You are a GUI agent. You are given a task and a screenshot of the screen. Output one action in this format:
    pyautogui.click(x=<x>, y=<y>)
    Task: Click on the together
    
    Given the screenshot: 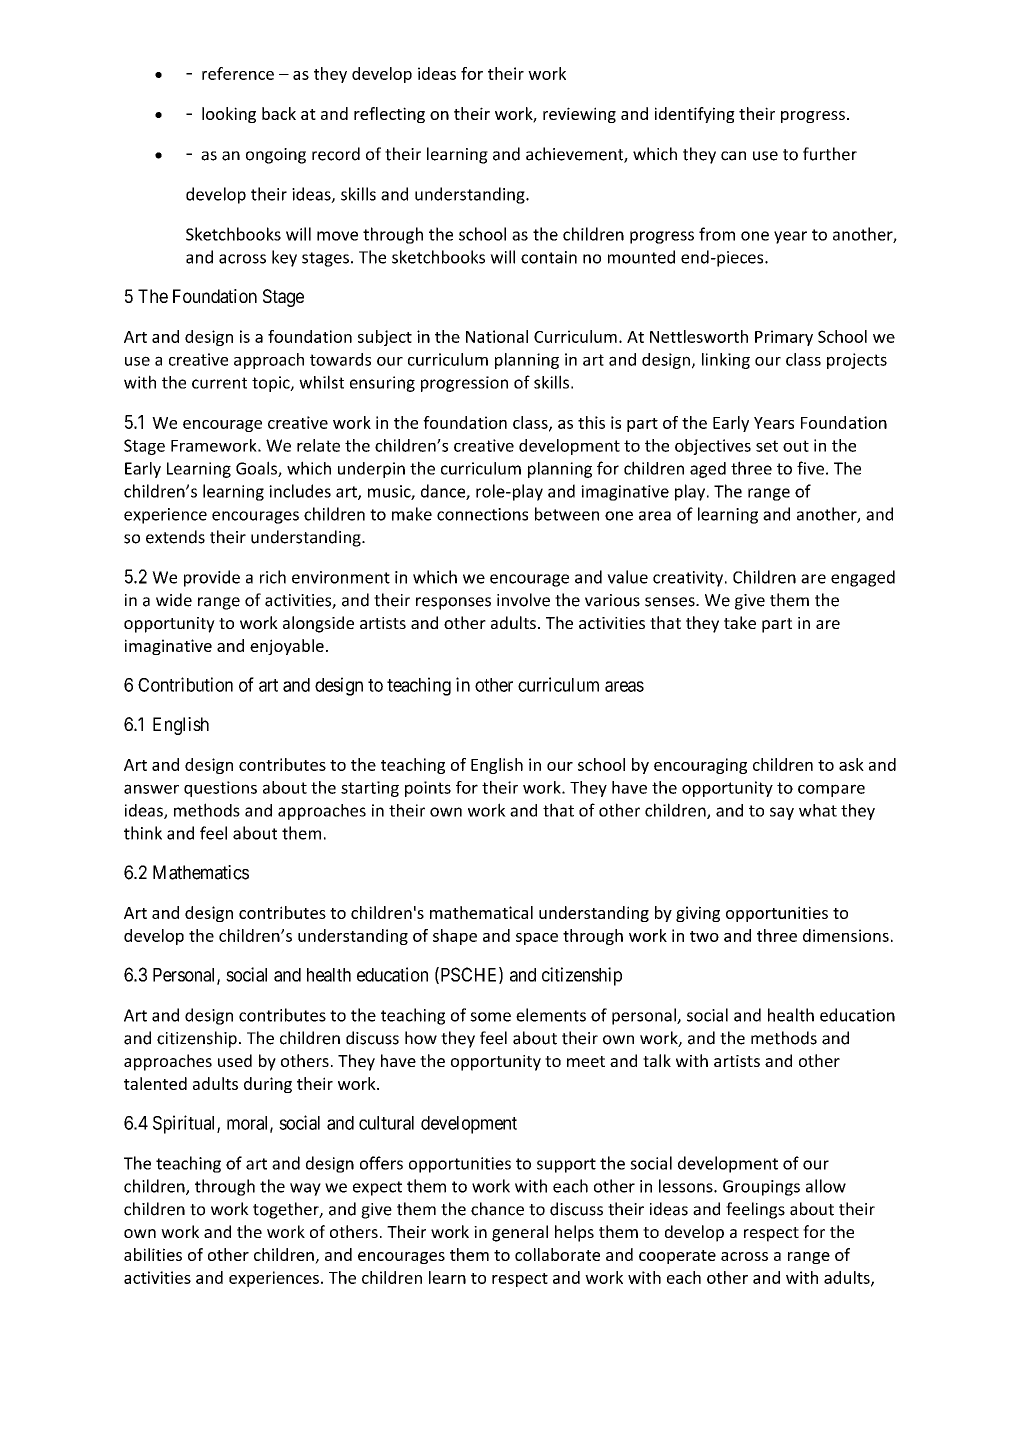 What is the action you would take?
    pyautogui.click(x=287, y=1210)
